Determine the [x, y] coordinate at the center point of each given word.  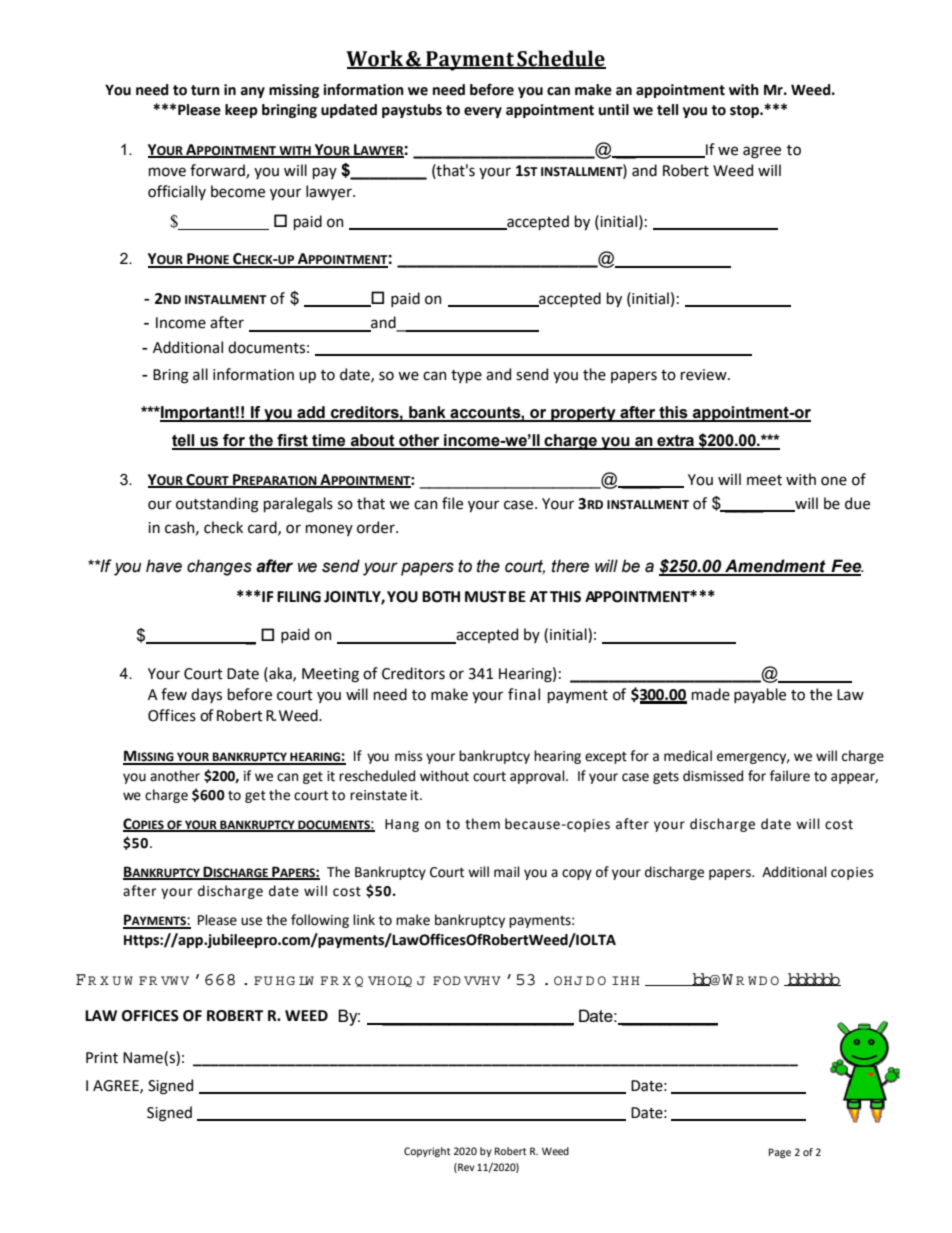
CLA [447, 980]
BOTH [441, 597]
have [164, 566]
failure [790, 776]
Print [102, 1058]
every [483, 112]
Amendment [775, 567]
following [320, 921]
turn [205, 90]
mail [507, 872]
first [292, 441]
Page [780, 1153]
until [614, 110]
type [466, 376]
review [705, 375]
